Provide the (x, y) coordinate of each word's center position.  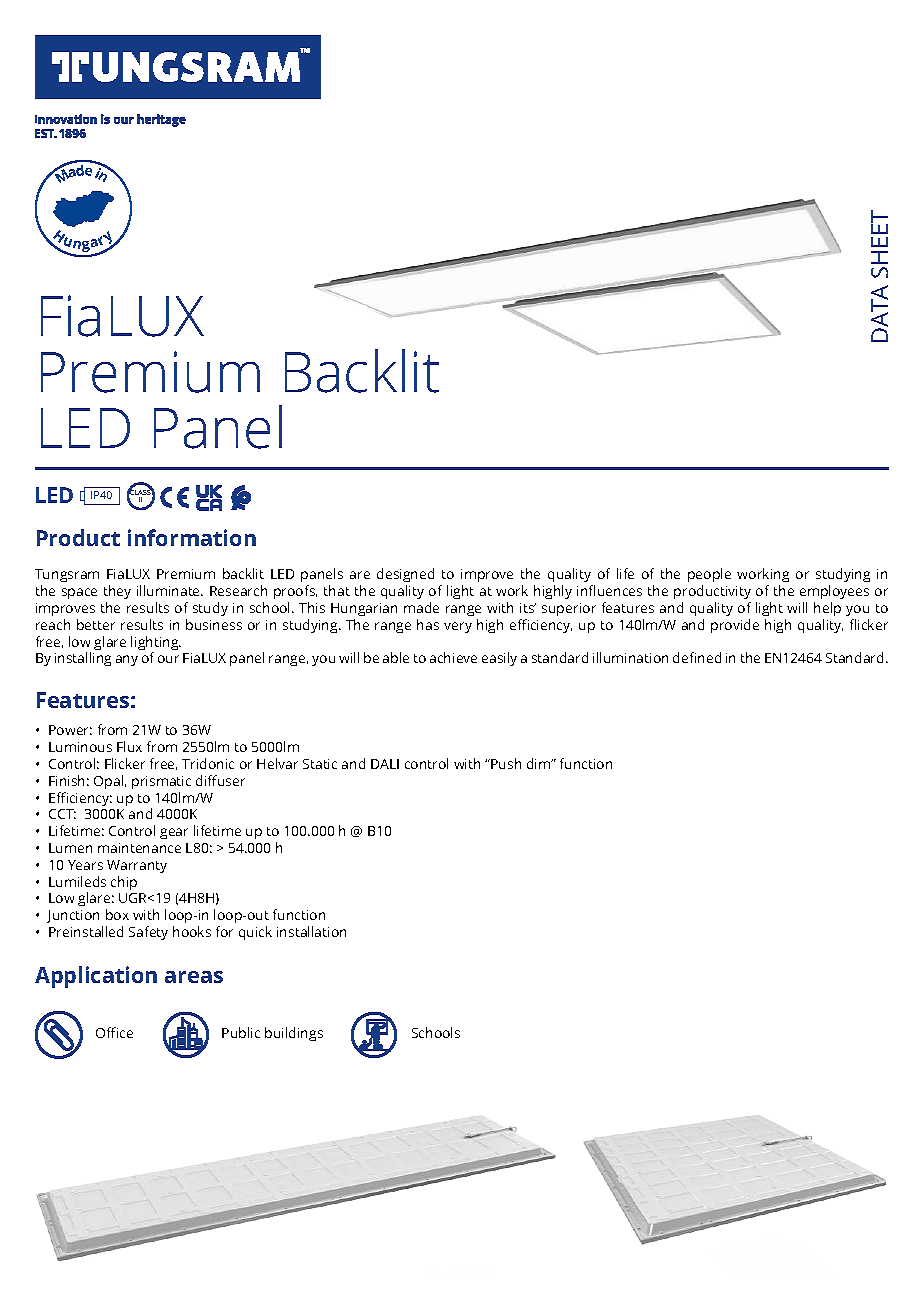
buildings (294, 1034)
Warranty (137, 866)
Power (70, 730)
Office (114, 1032)
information (192, 537)
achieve (453, 657)
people (709, 577)
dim (540, 763)
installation (311, 931)
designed (405, 577)
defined (697, 657)
